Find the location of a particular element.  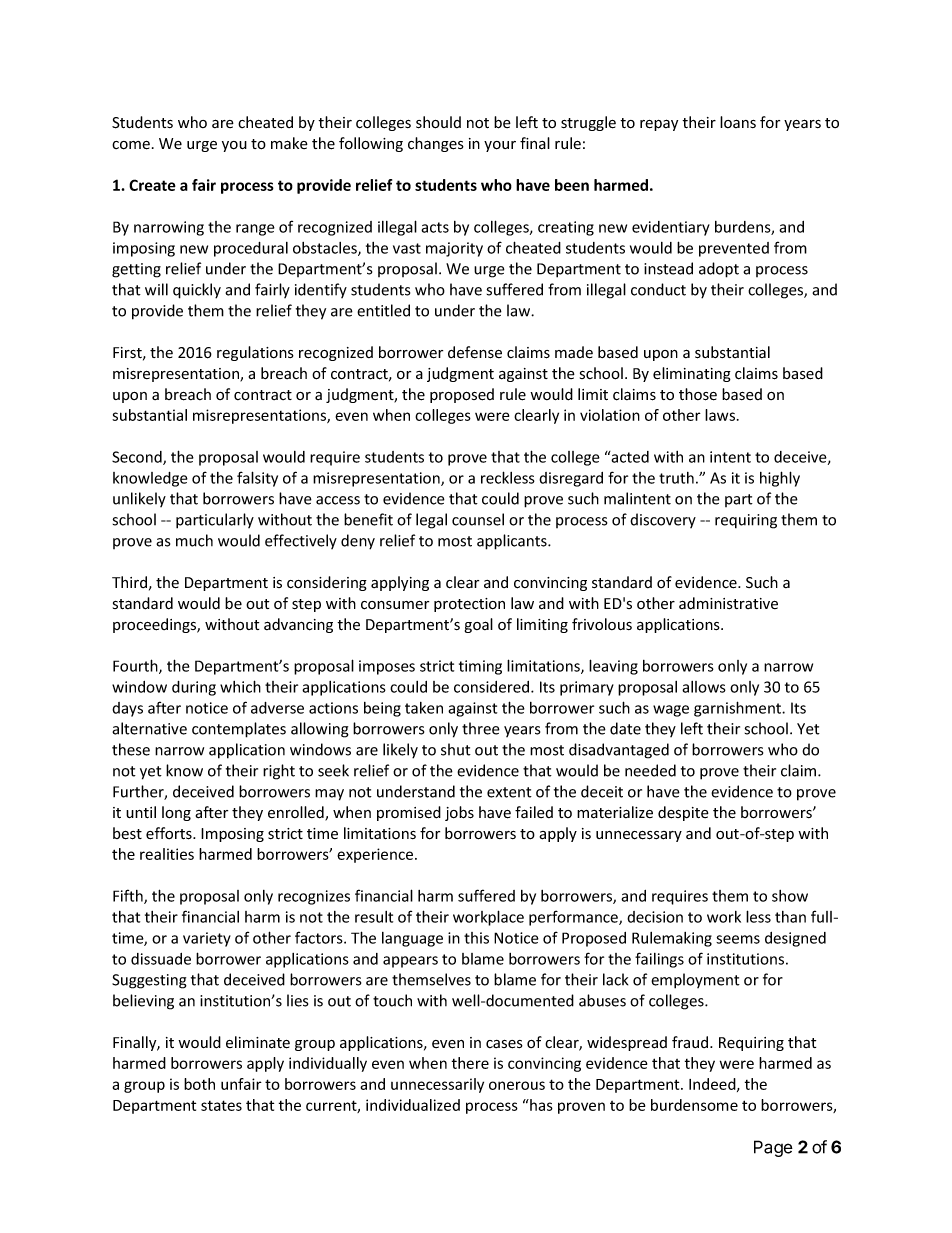

loans is located at coordinates (738, 122).
